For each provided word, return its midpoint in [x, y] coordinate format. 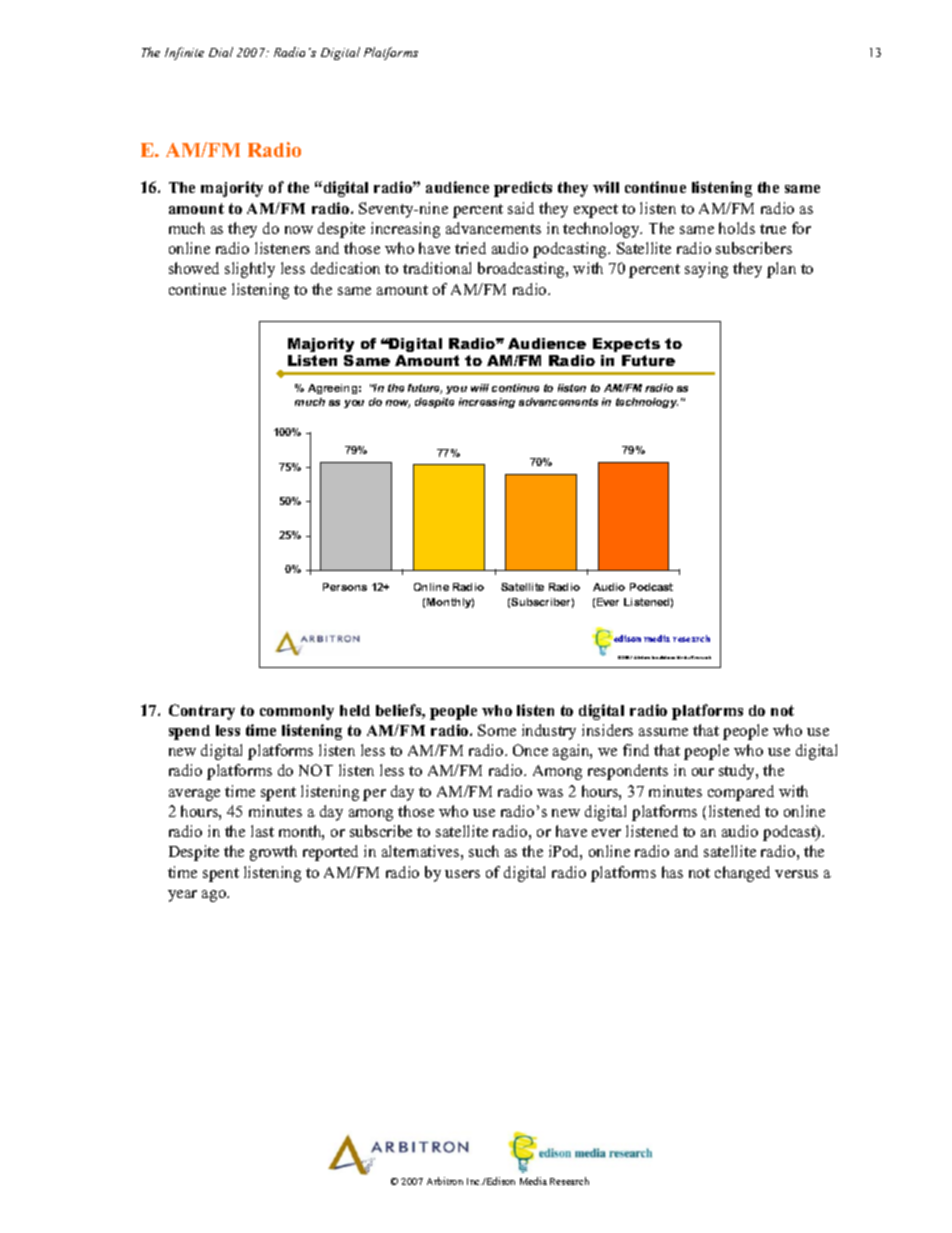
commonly [297, 712]
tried [470, 248]
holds [737, 228]
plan [781, 270]
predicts [523, 189]
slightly [250, 270]
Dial [221, 52]
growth [273, 853]
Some [497, 730]
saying [706, 270]
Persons [345, 587]
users [462, 874]
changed [742, 874]
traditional [437, 268]
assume [663, 732]
